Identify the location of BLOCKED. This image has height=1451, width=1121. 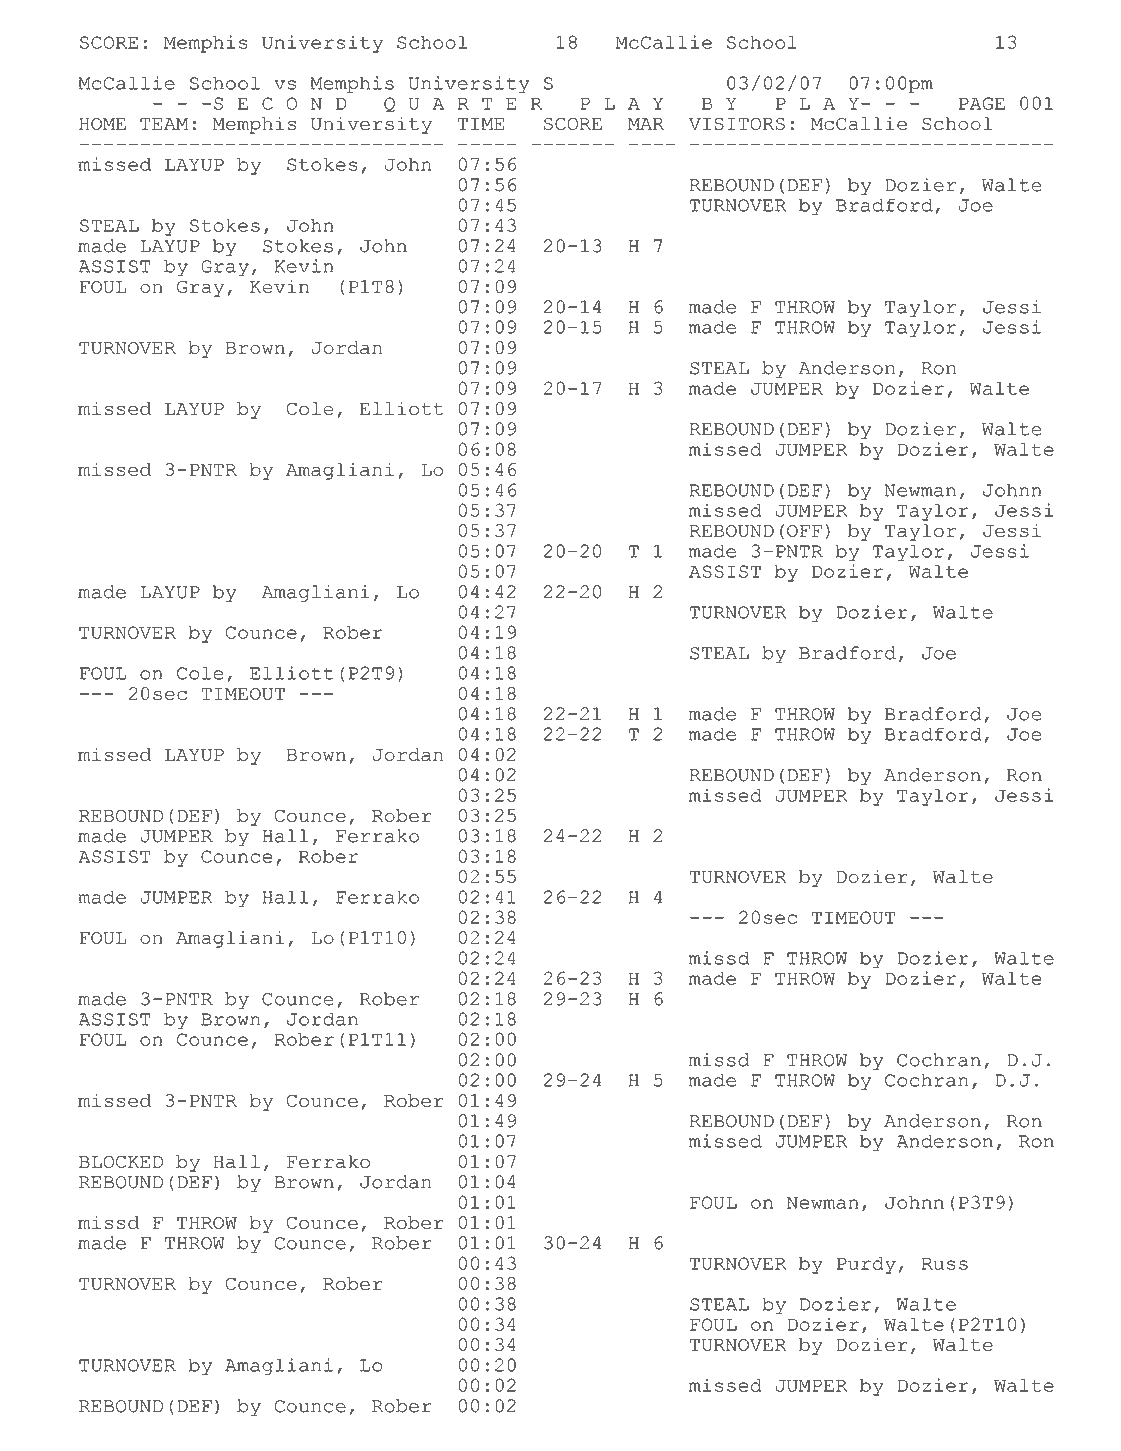
(121, 1161).
